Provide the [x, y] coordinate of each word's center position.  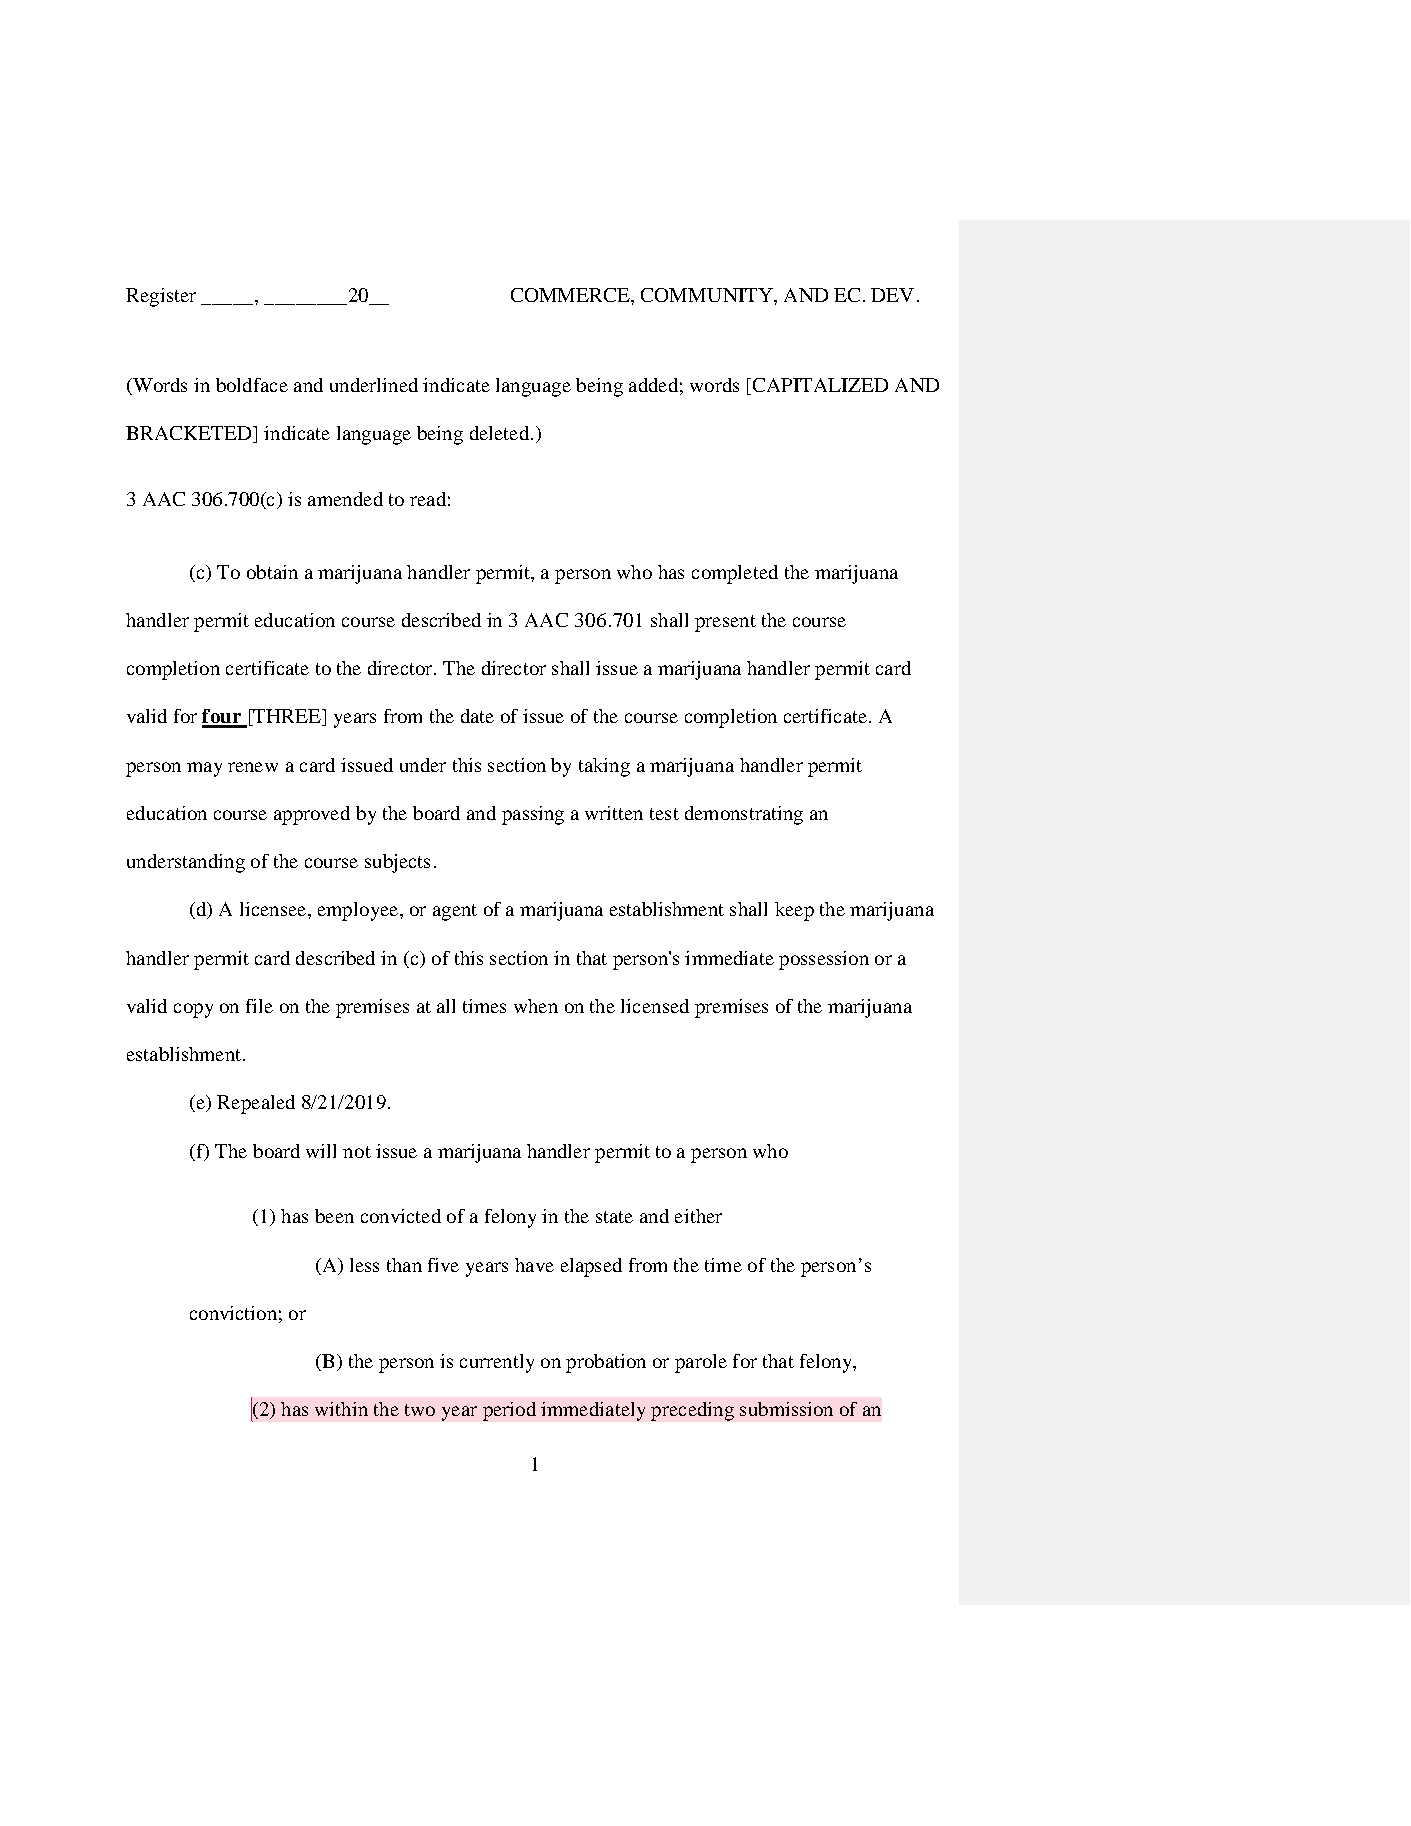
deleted [501, 433]
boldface [252, 385]
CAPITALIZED [820, 385]
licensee [274, 909]
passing [533, 815]
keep [794, 911]
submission [786, 1409]
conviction [233, 1313]
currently [497, 1363]
